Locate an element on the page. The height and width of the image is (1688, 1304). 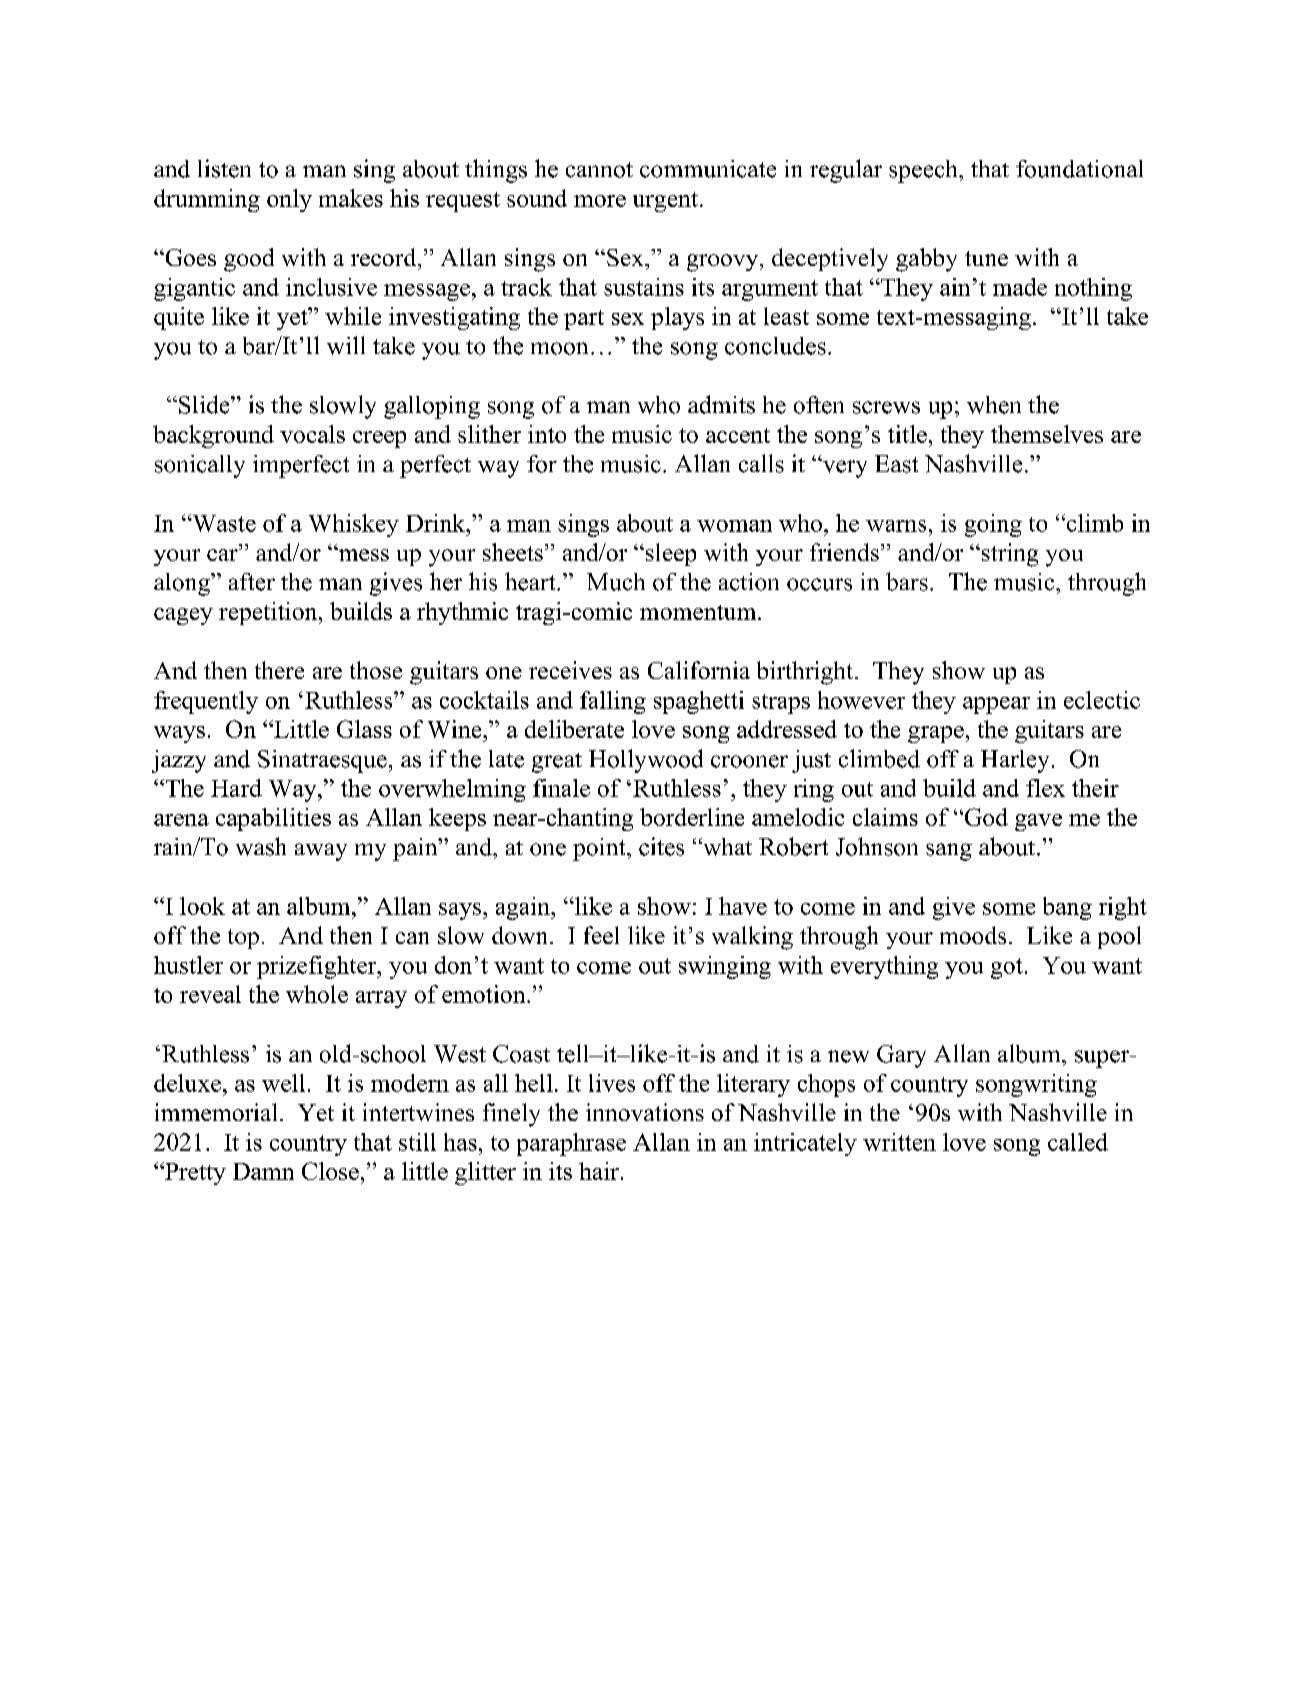
there is located at coordinates (279, 670).
